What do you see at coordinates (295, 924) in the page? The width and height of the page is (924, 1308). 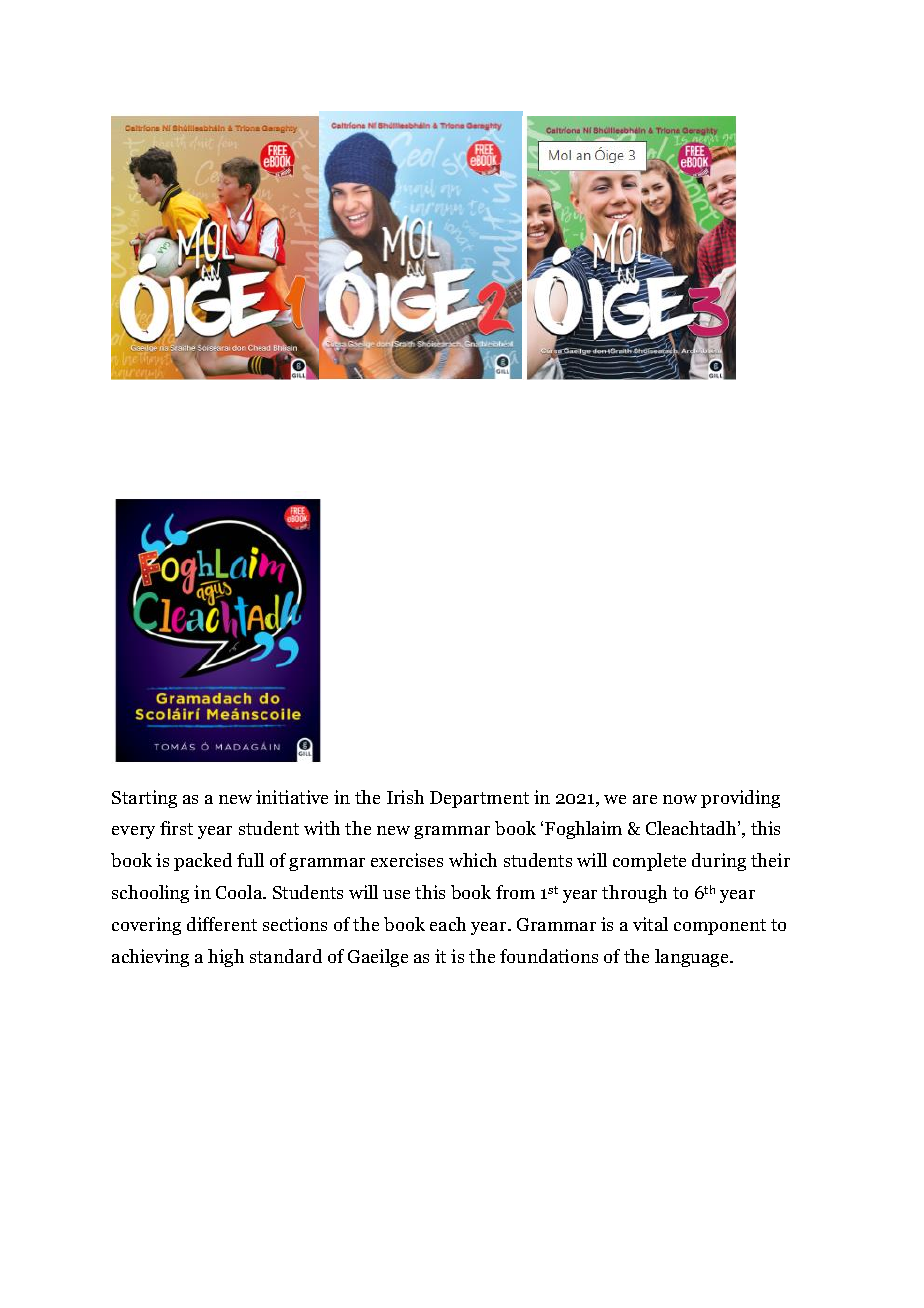 I see `sections` at bounding box center [295, 924].
